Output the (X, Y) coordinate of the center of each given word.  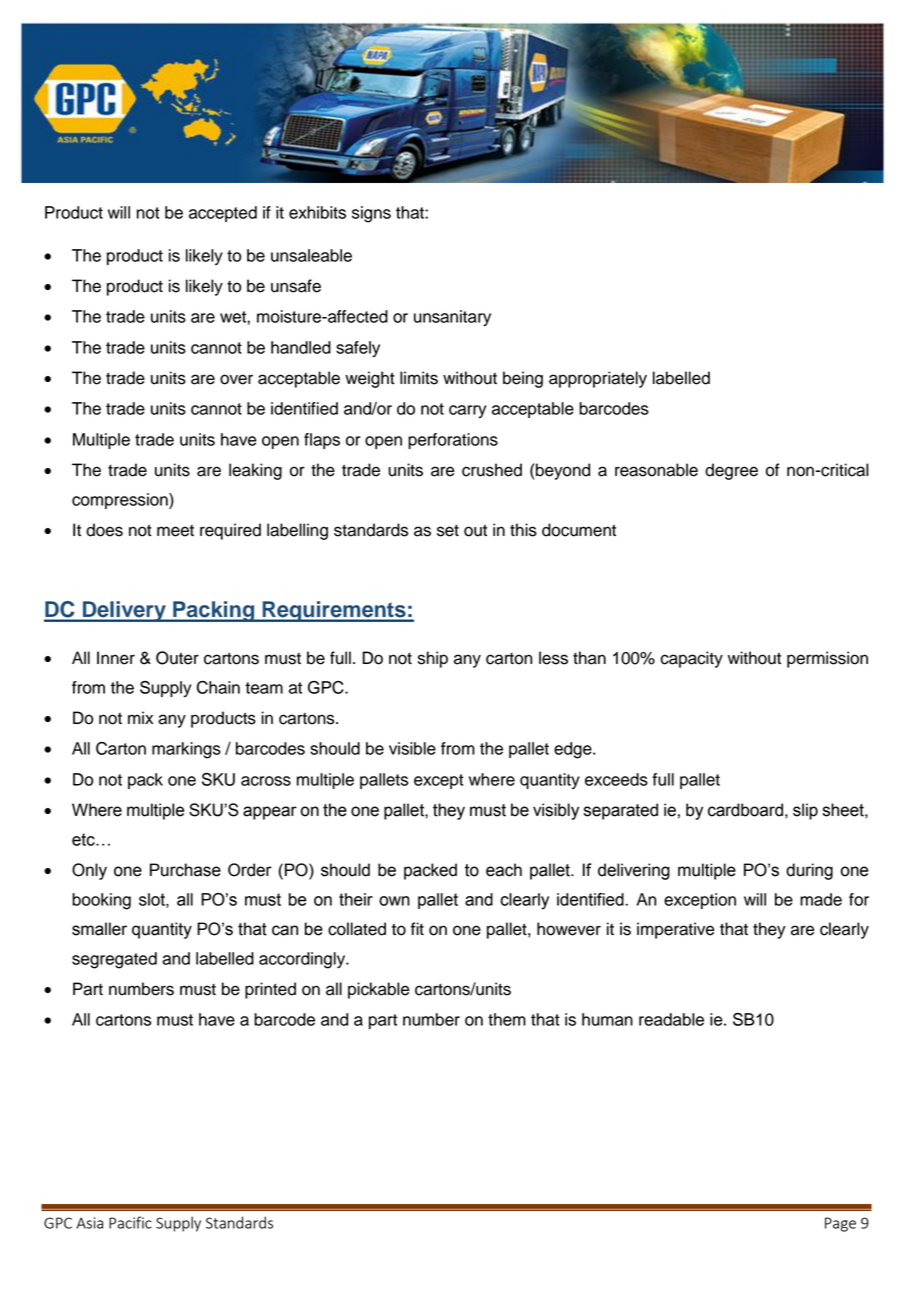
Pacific (130, 1222)
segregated (114, 960)
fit (417, 928)
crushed (492, 470)
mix (140, 717)
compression (121, 501)
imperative (676, 930)
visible (412, 748)
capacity (691, 659)
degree (731, 471)
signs (371, 214)
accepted (223, 214)
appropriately (598, 379)
